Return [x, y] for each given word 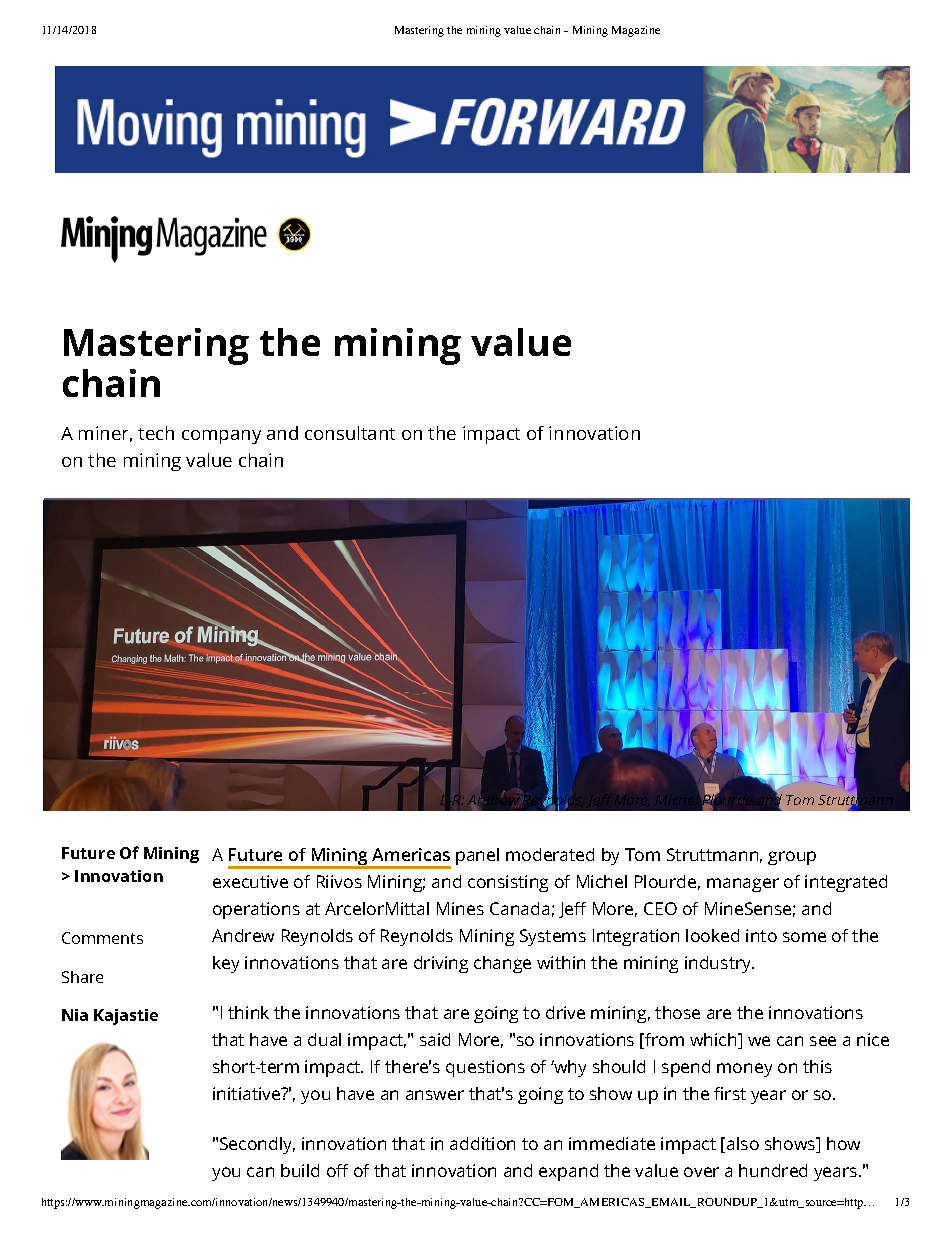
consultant [350, 433]
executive [250, 881]
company [221, 437]
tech [156, 433]
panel [477, 856]
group [792, 858]
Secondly [257, 1145]
